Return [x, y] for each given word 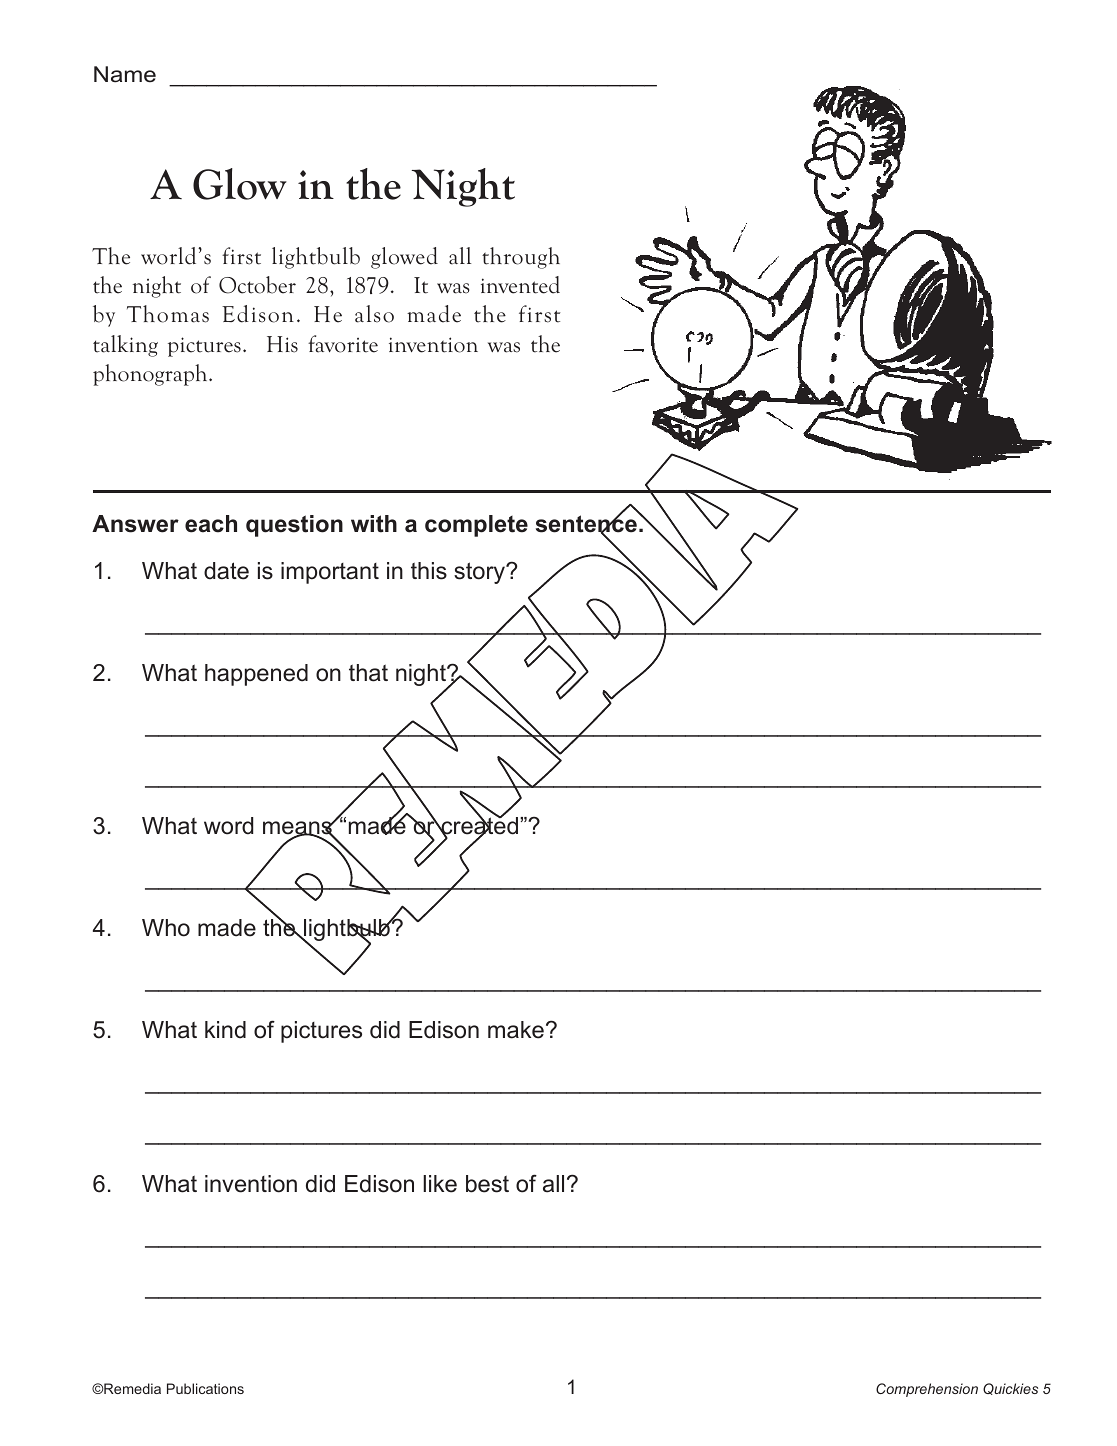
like [440, 1184]
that [368, 673]
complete [476, 526]
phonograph [151, 375]
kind [225, 1030]
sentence [587, 524]
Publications [205, 1388]
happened [256, 675]
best [487, 1184]
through [521, 258]
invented [520, 285]
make [516, 1030]
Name [125, 74]
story [481, 573]
